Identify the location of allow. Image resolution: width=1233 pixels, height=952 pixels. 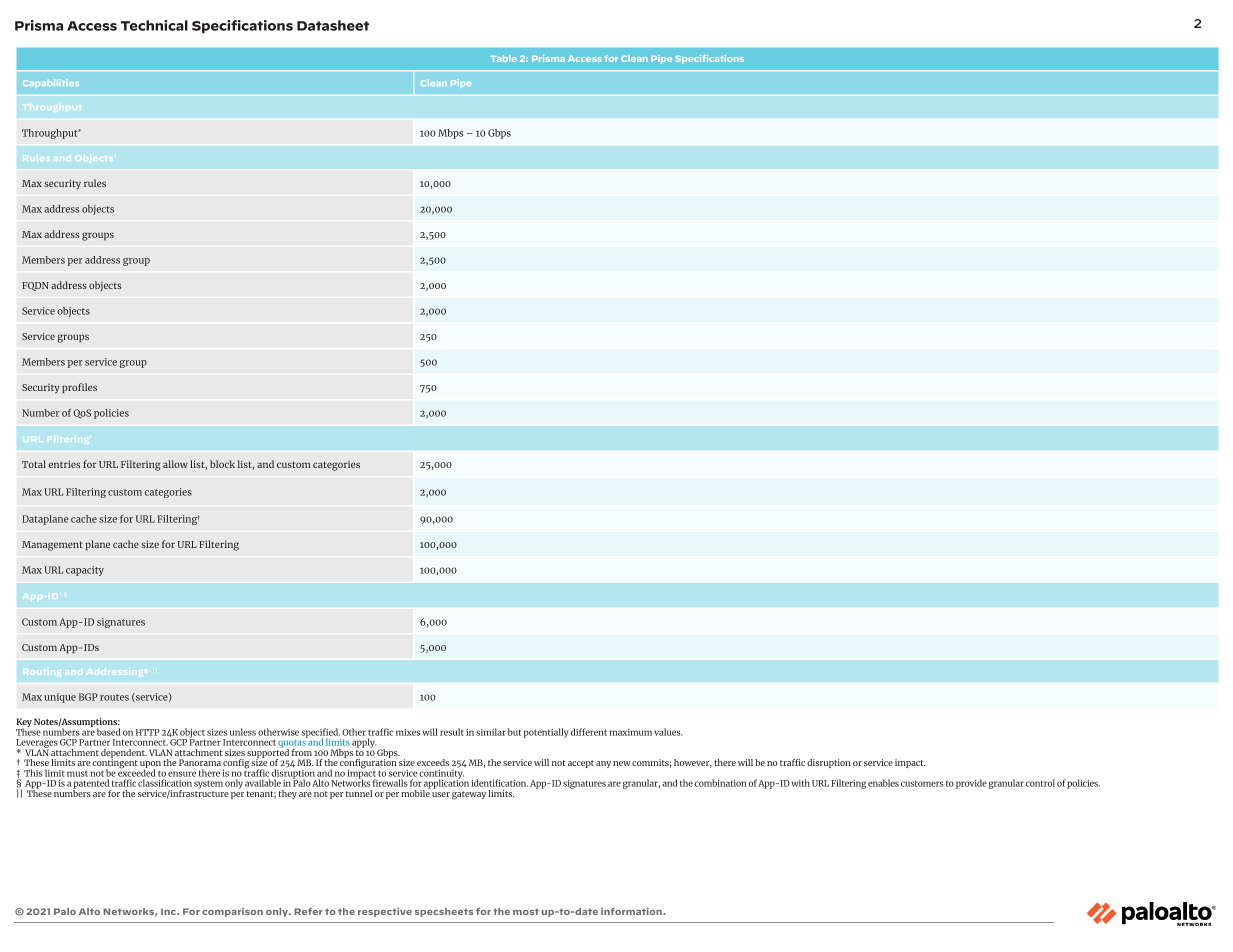
(175, 464).
